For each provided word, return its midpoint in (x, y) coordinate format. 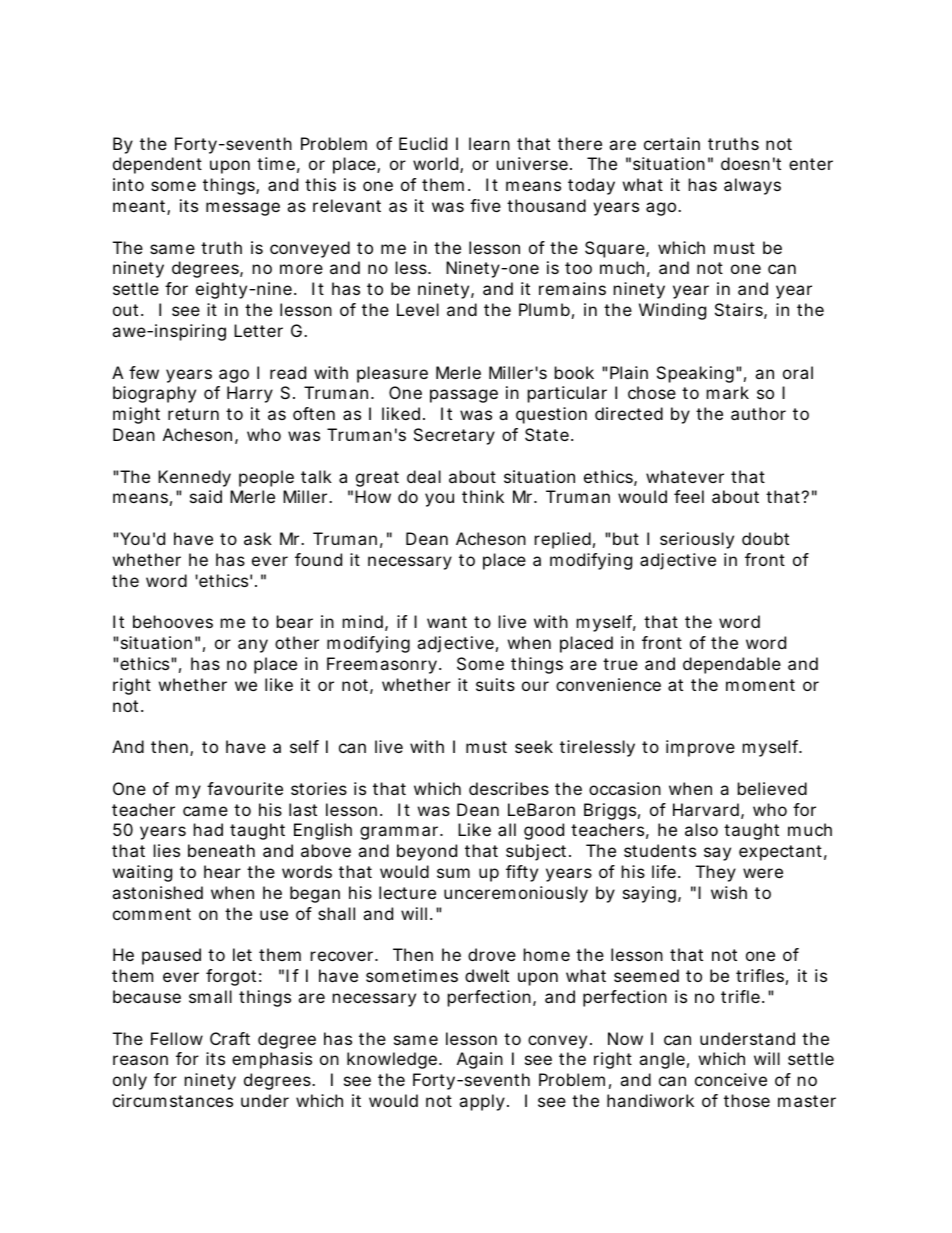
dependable (732, 665)
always (752, 186)
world (437, 165)
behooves (173, 621)
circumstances (173, 1100)
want (447, 622)
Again (480, 1060)
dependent (157, 165)
